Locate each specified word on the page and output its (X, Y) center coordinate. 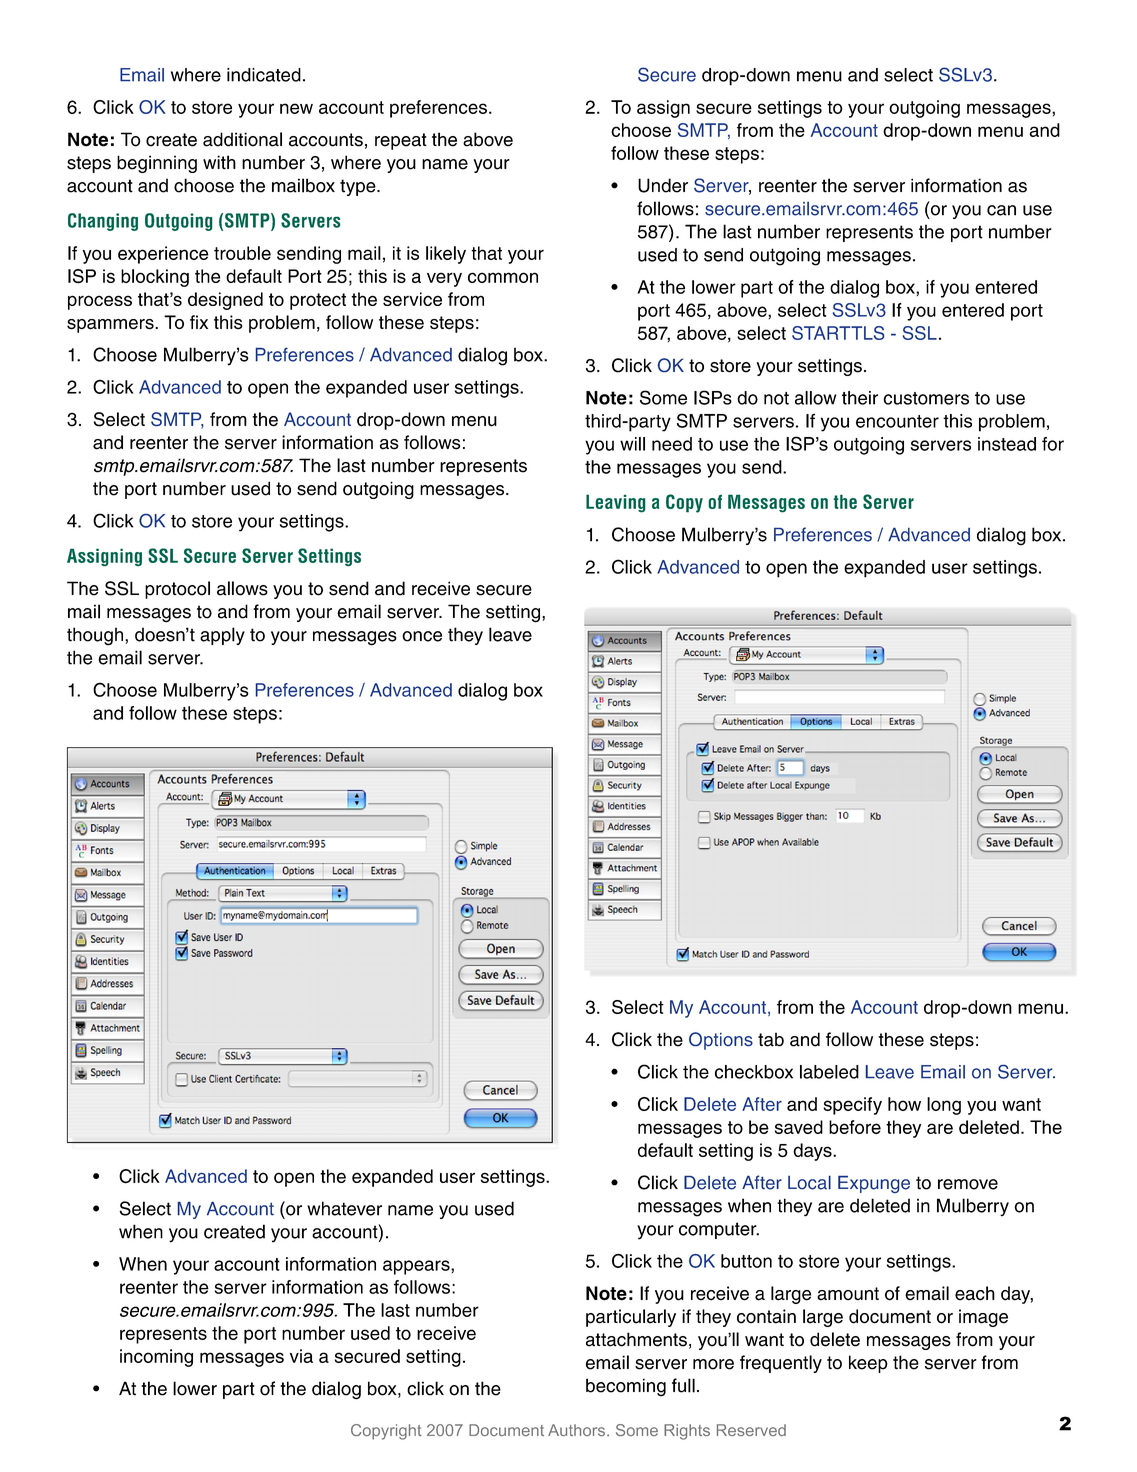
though (96, 636)
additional (242, 139)
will (632, 444)
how (904, 1104)
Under (663, 185)
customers (926, 398)
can (1001, 210)
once (422, 636)
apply (222, 636)
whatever (344, 1208)
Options (721, 1041)
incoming (156, 1358)
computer (719, 1230)
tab (771, 1039)
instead (1007, 444)
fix (199, 322)
